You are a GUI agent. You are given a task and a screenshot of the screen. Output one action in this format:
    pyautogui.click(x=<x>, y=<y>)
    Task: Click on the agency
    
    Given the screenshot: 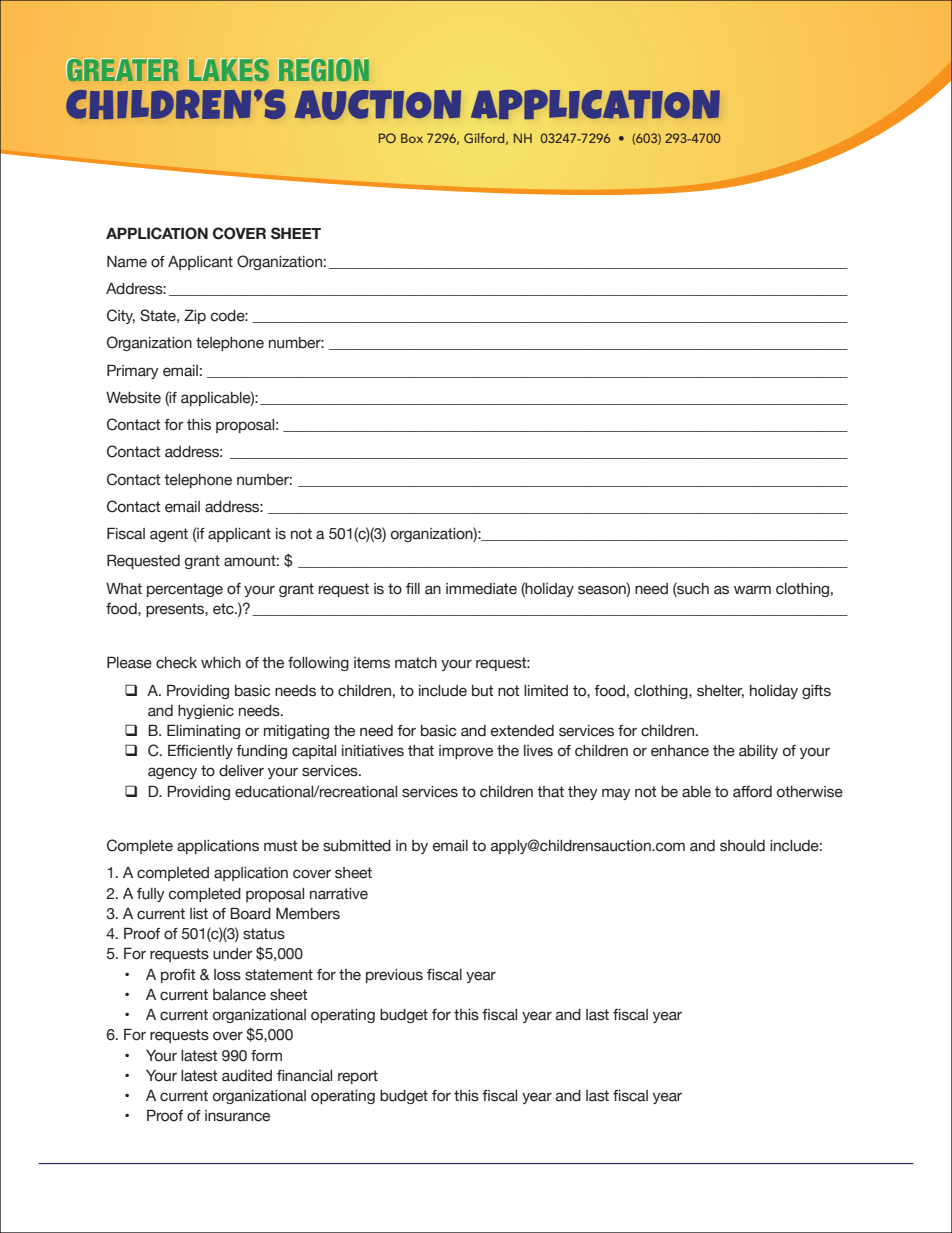 What is the action you would take?
    pyautogui.click(x=172, y=773)
